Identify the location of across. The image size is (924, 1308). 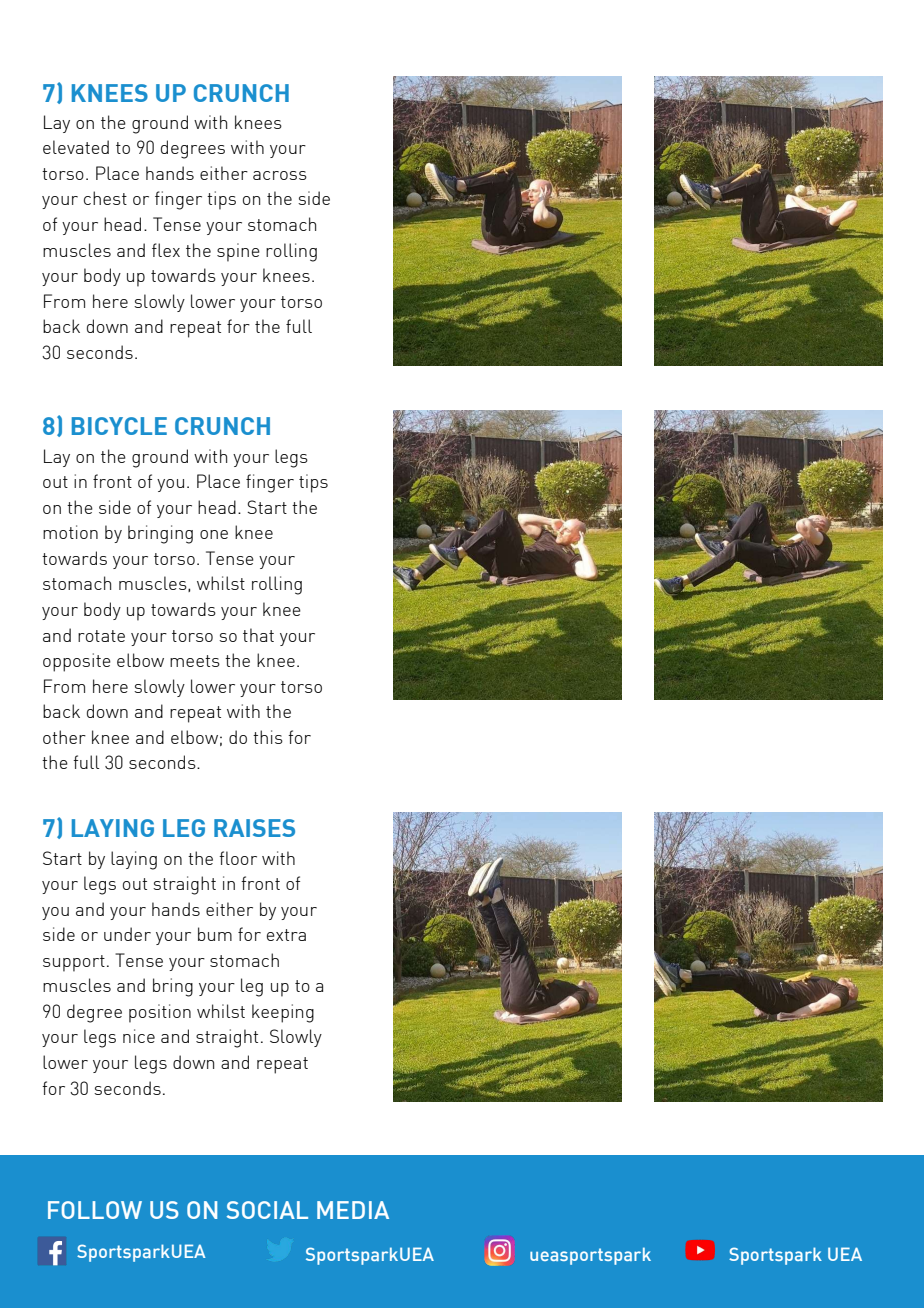
(280, 175).
